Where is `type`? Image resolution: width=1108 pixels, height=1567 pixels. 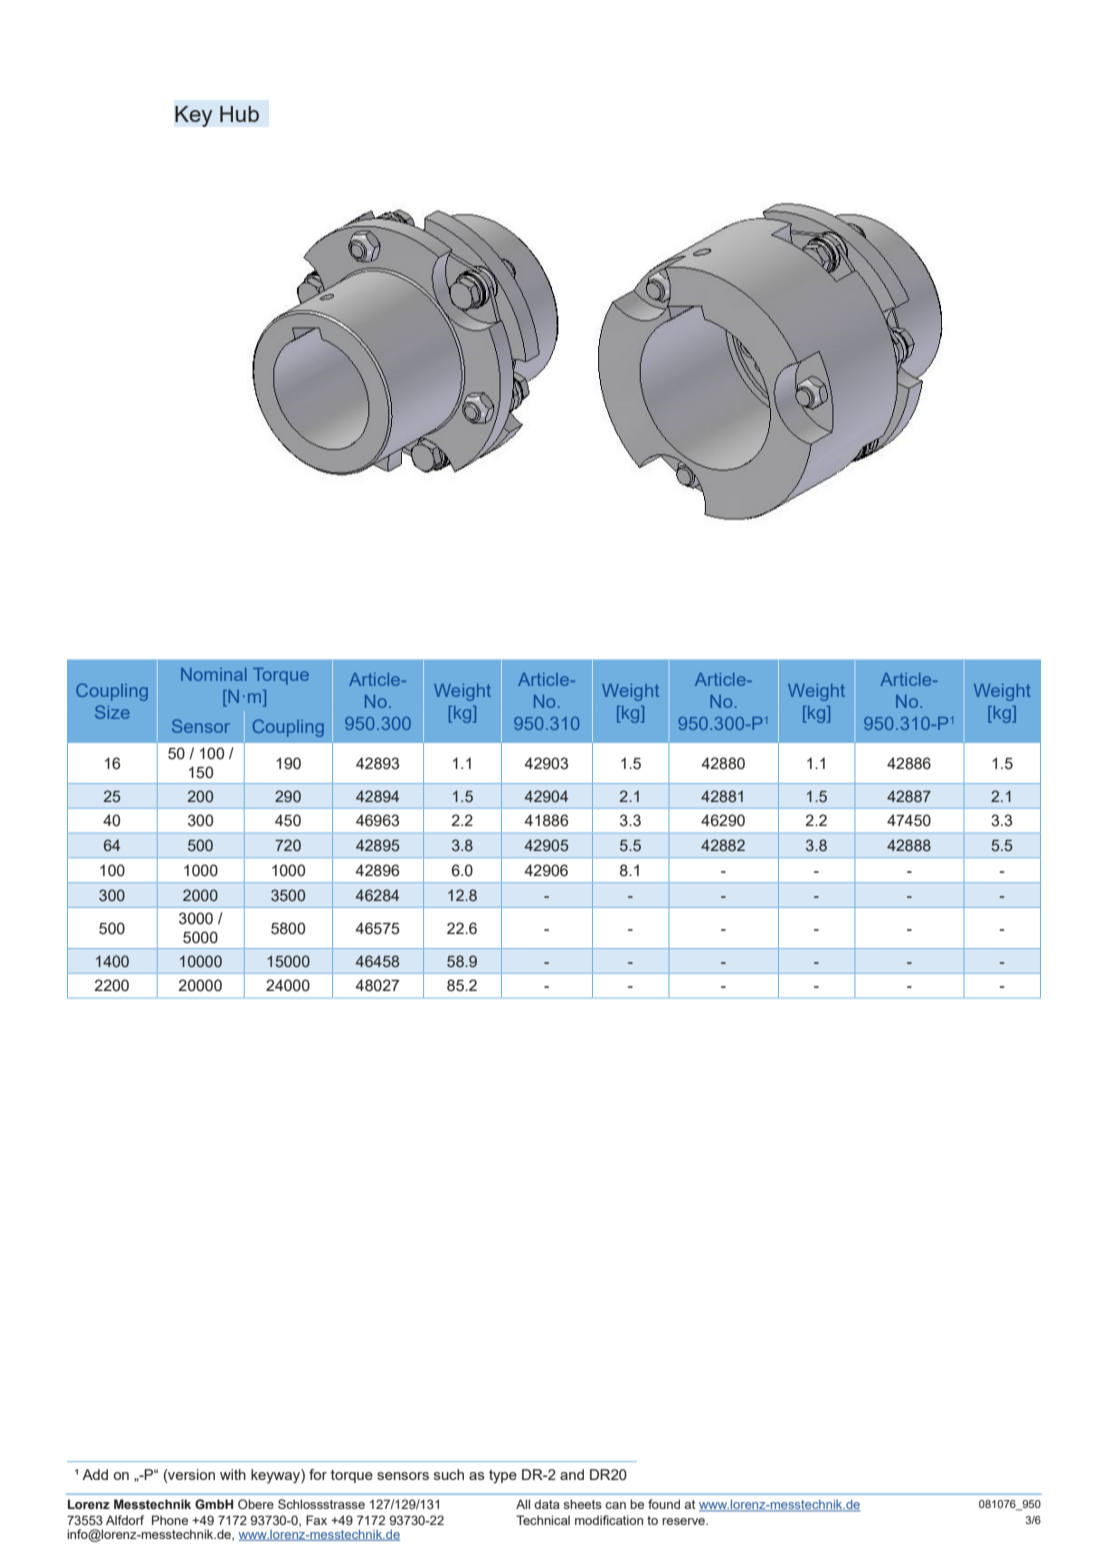
type is located at coordinates (503, 1477).
